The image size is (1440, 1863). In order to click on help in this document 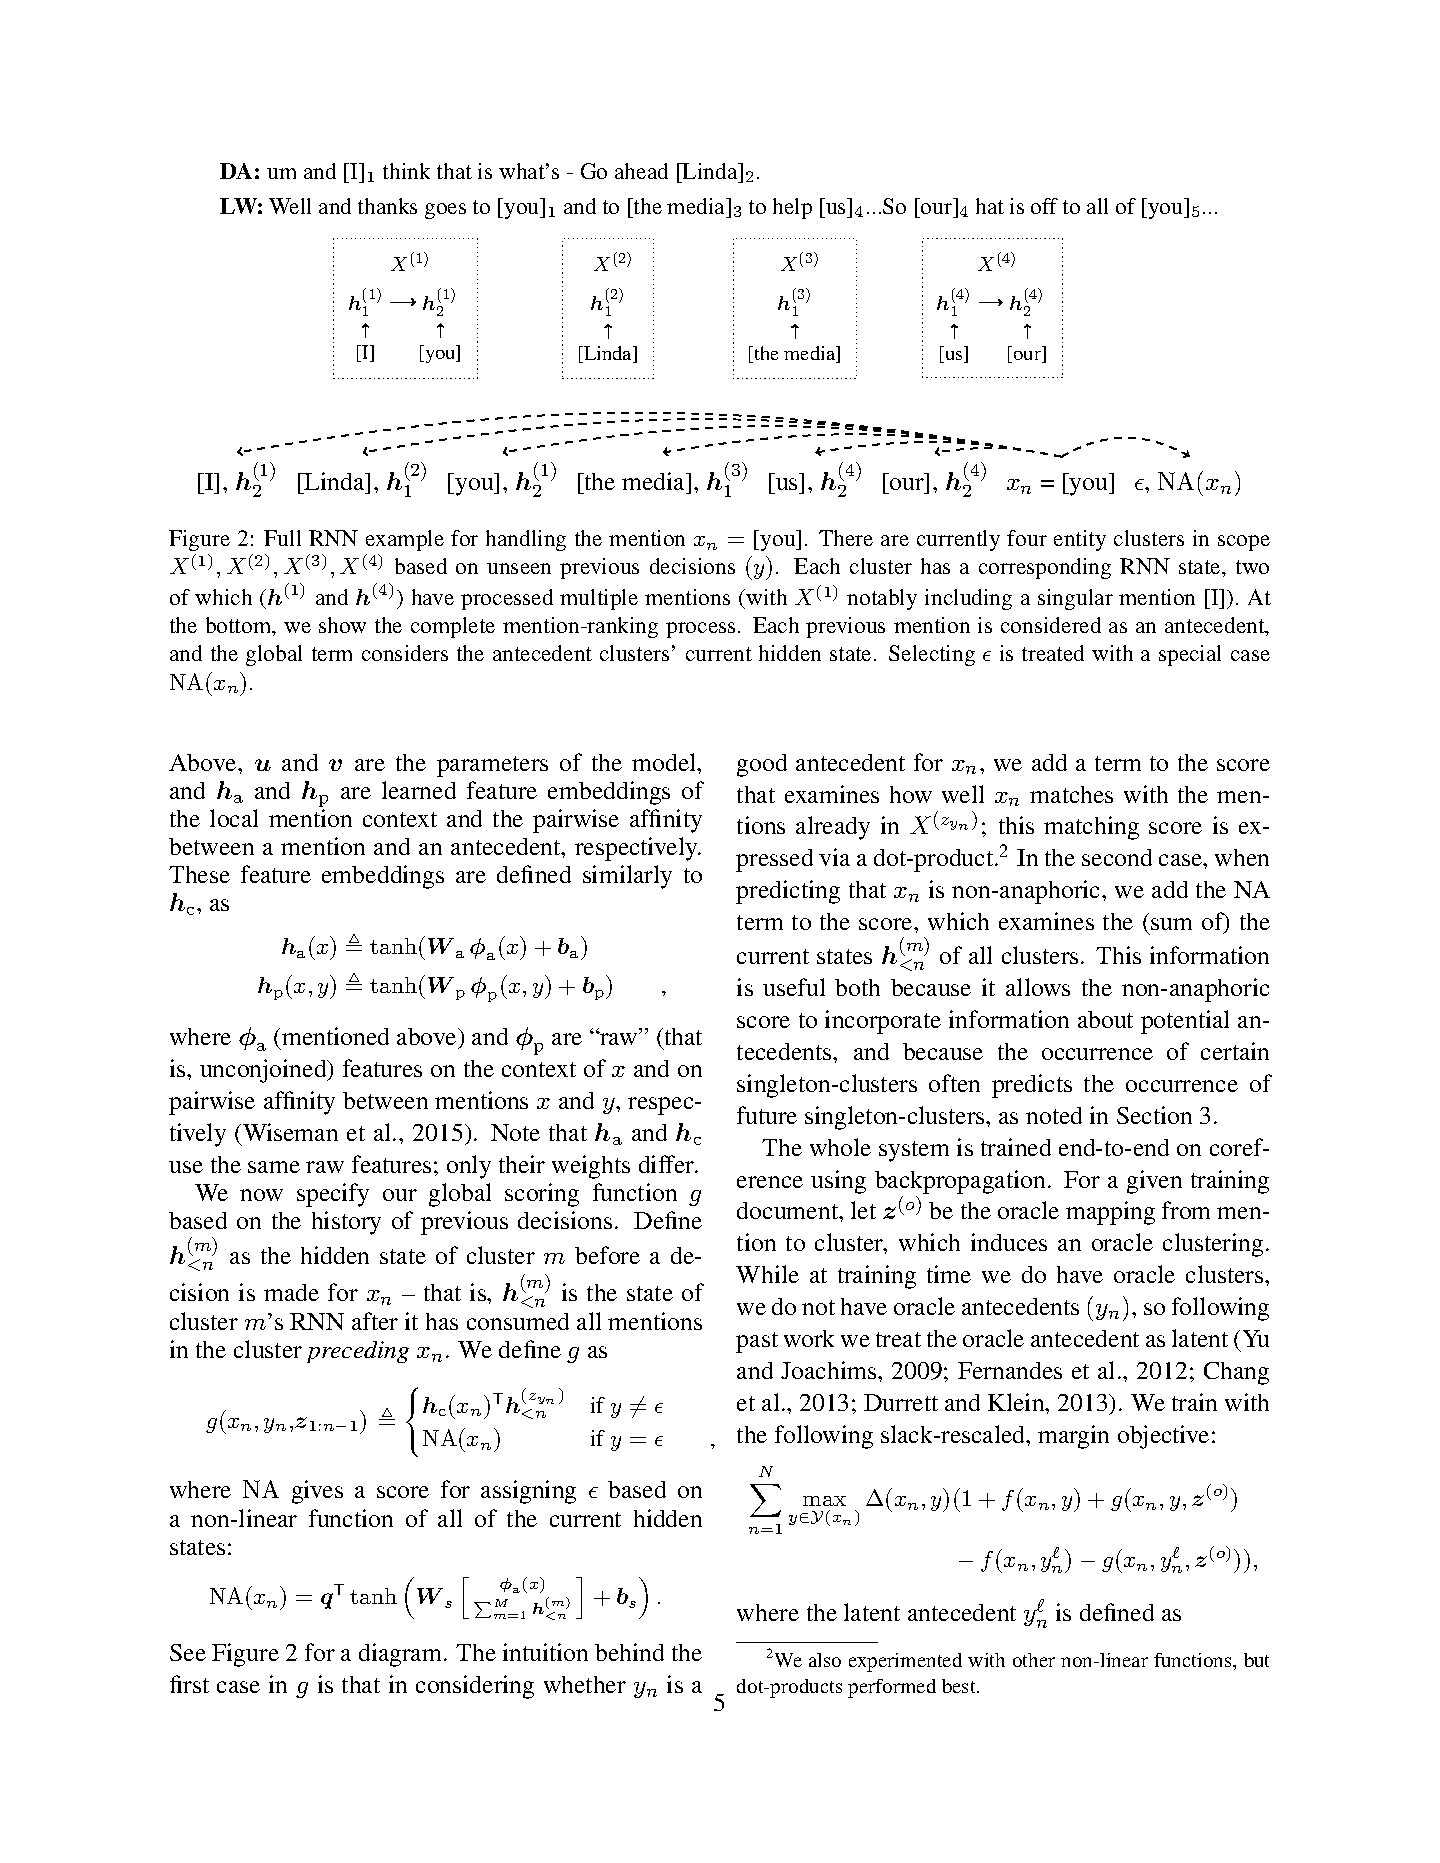, I will do `click(792, 208)`.
